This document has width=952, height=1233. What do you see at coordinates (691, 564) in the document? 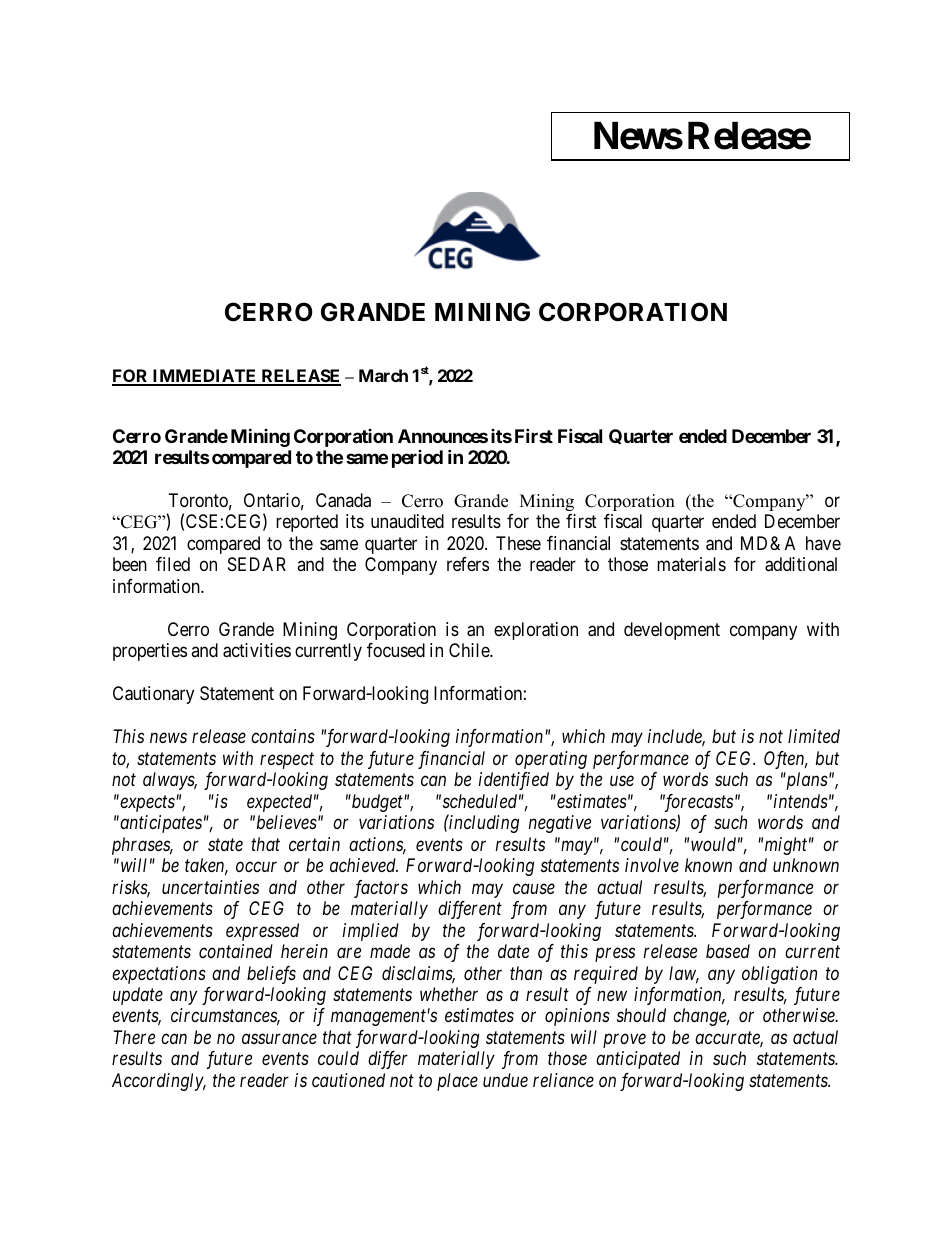
I see `materials` at bounding box center [691, 564].
